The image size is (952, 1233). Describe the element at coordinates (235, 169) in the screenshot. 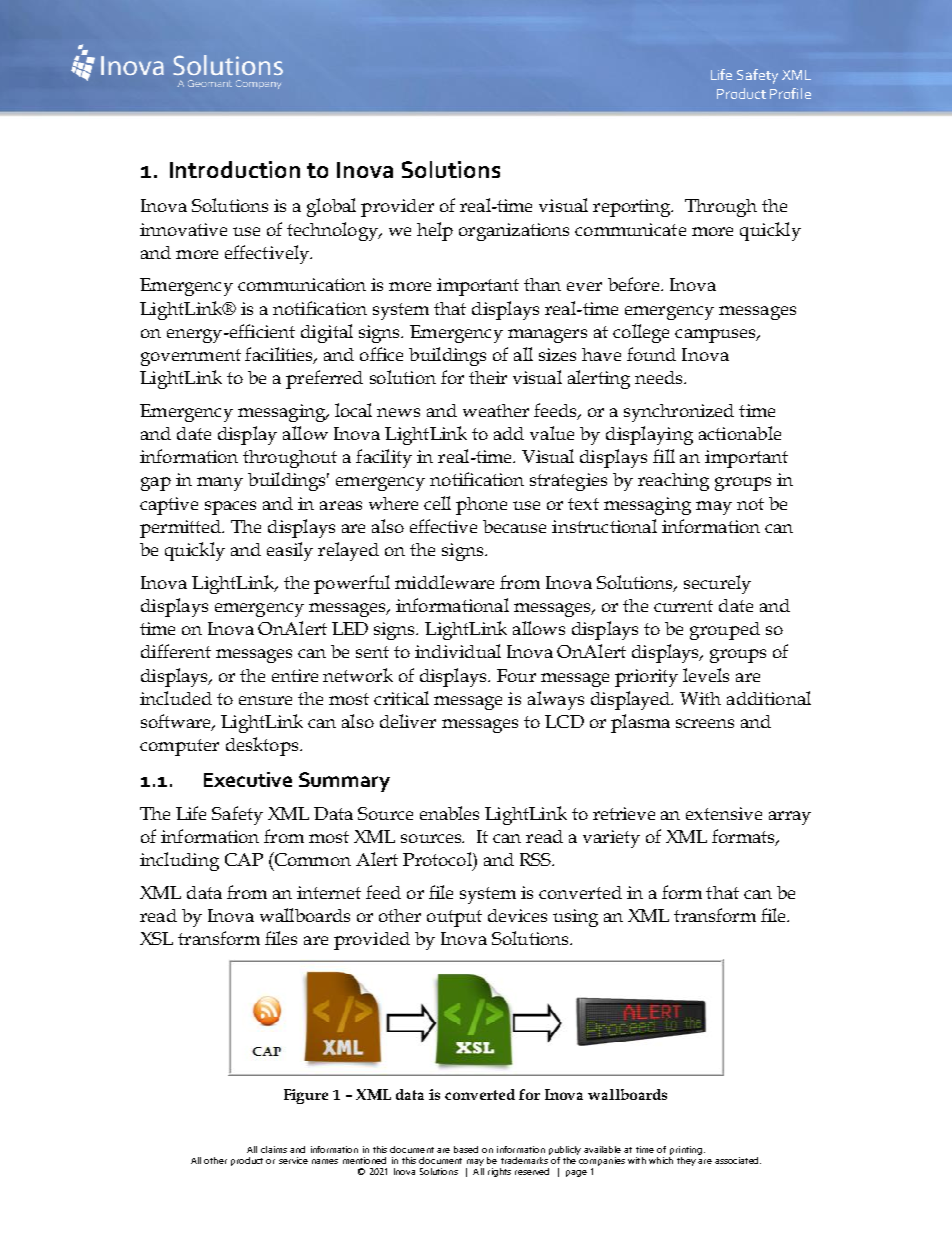

I see `Introduction` at that location.
